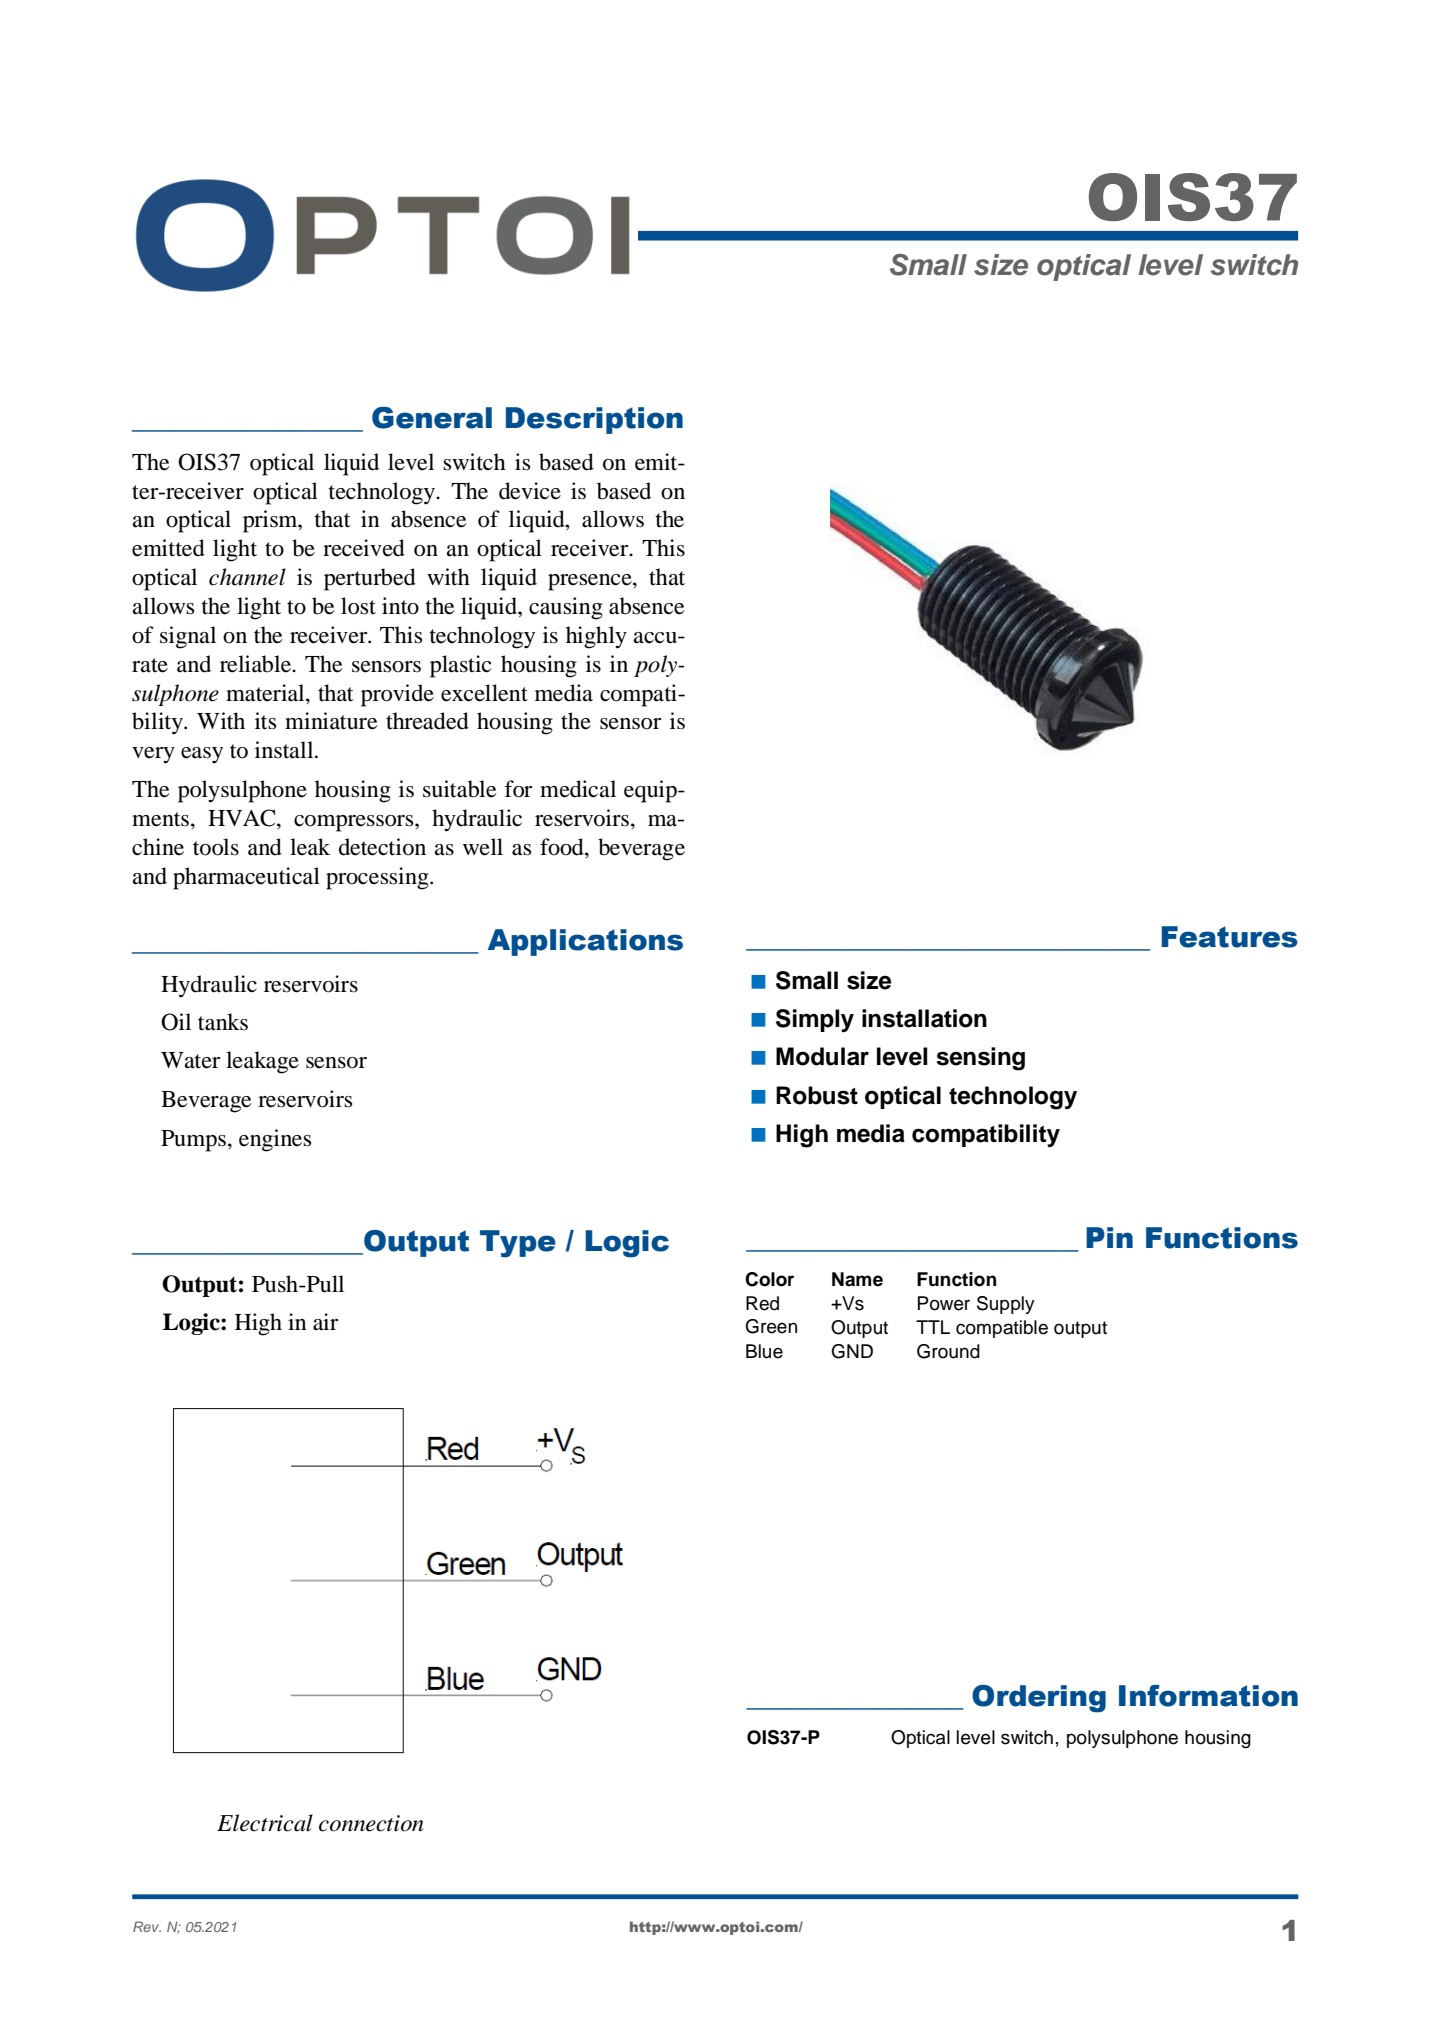 The image size is (1431, 2024). I want to click on Description, so click(594, 420).
